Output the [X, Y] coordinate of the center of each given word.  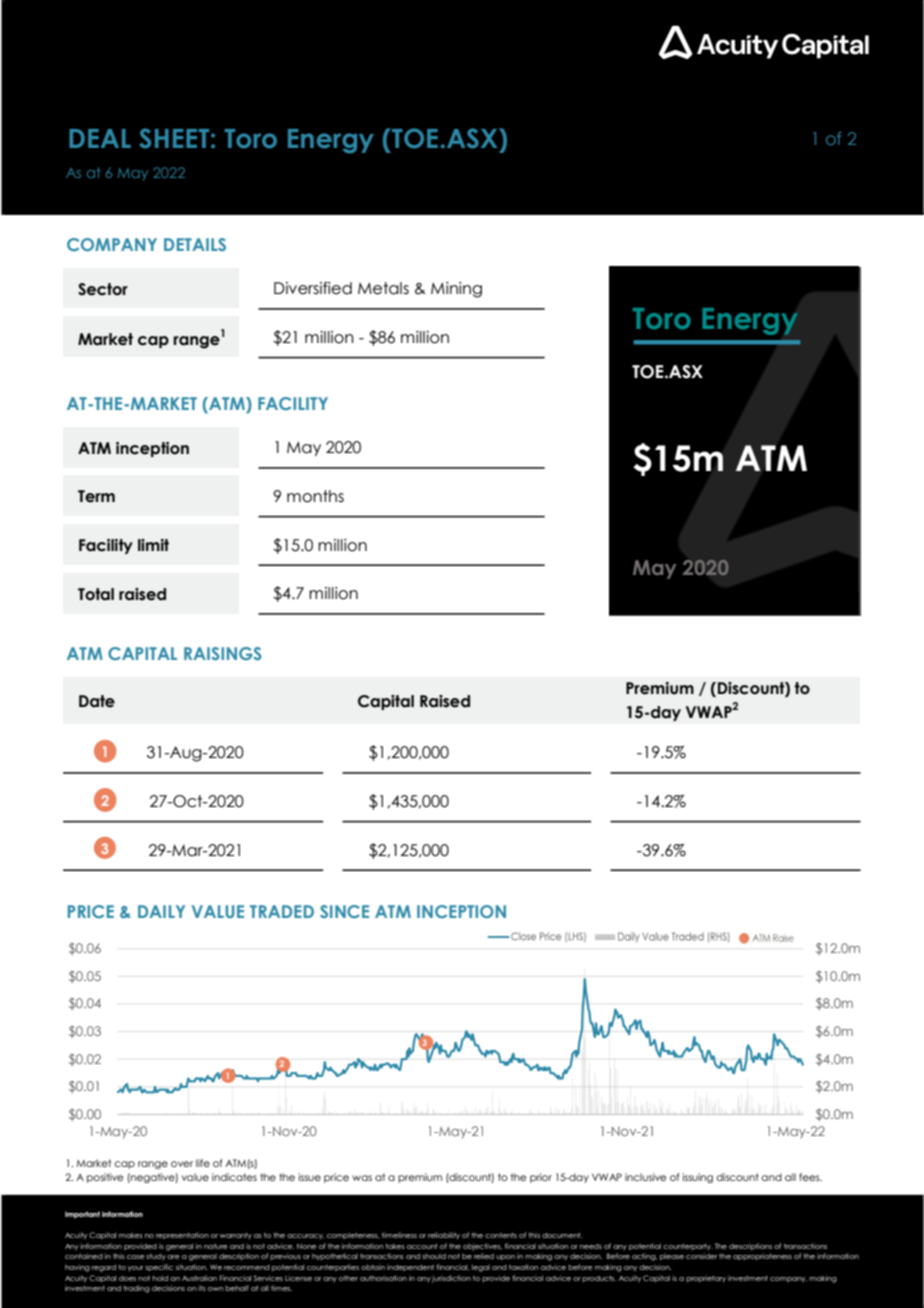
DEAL [100, 138]
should [434, 1256]
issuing [698, 1178]
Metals [383, 288]
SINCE [344, 911]
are [173, 1257]
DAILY [161, 911]
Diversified [313, 288]
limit [153, 545]
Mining [456, 290]
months [315, 496]
